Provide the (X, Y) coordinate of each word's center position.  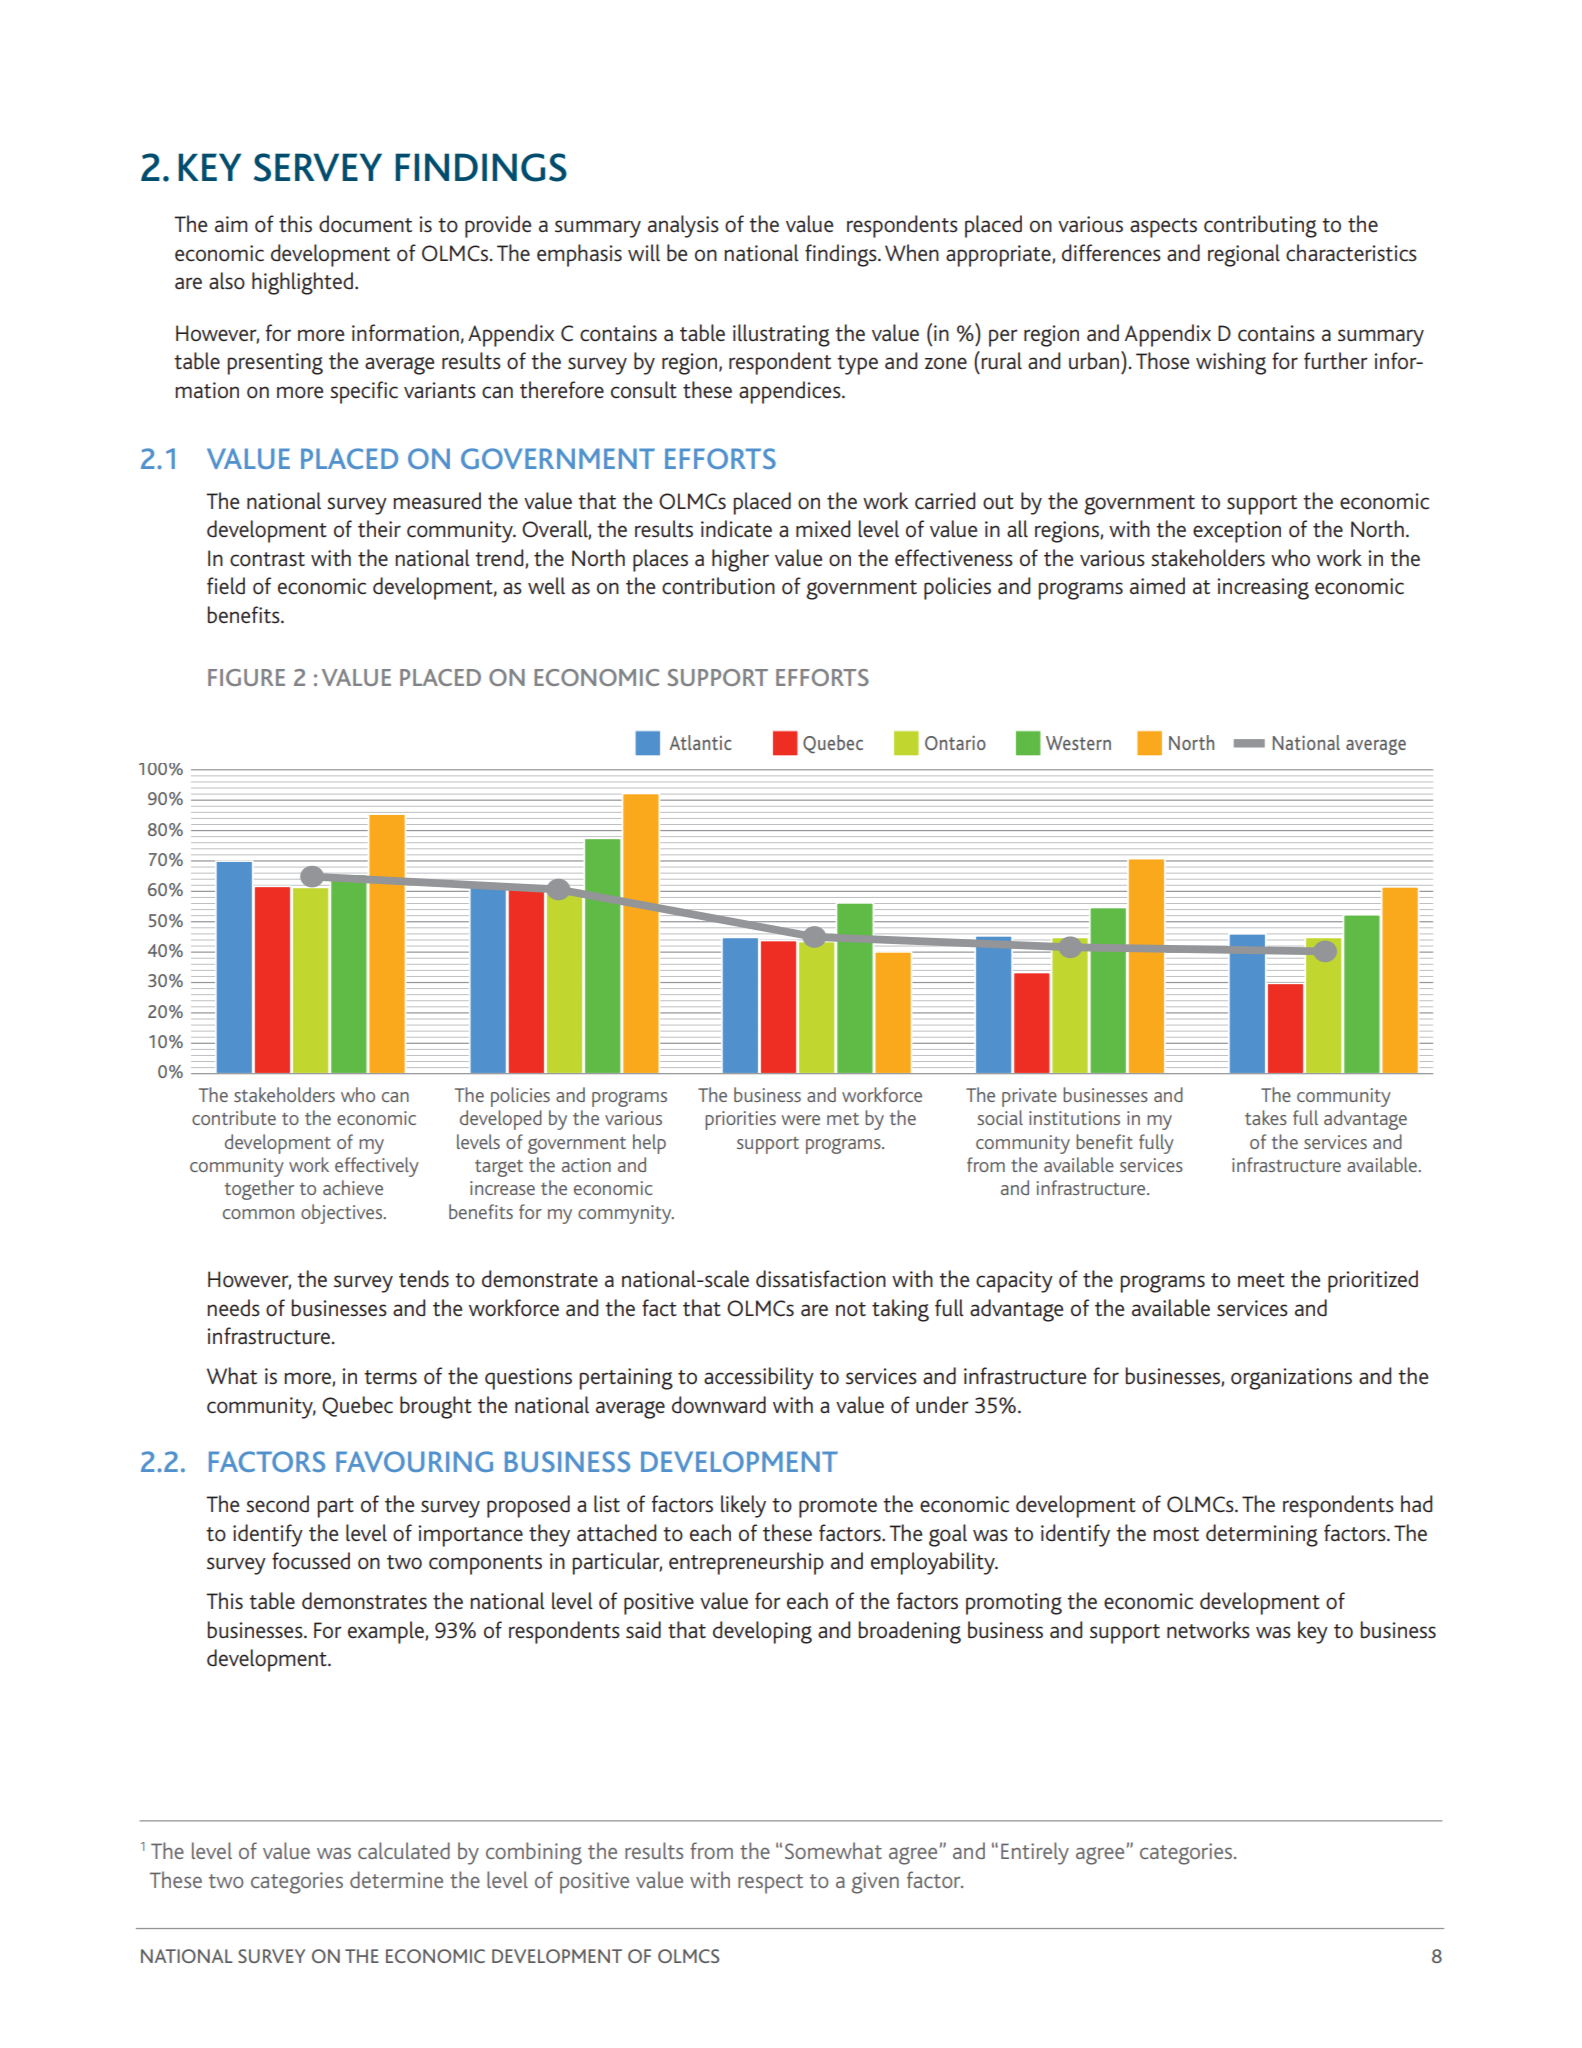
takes (1266, 1117)
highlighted (304, 283)
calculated (404, 1850)
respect (770, 1884)
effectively (377, 1167)
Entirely (1035, 1853)
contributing (1260, 226)
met (843, 1119)
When (912, 252)
